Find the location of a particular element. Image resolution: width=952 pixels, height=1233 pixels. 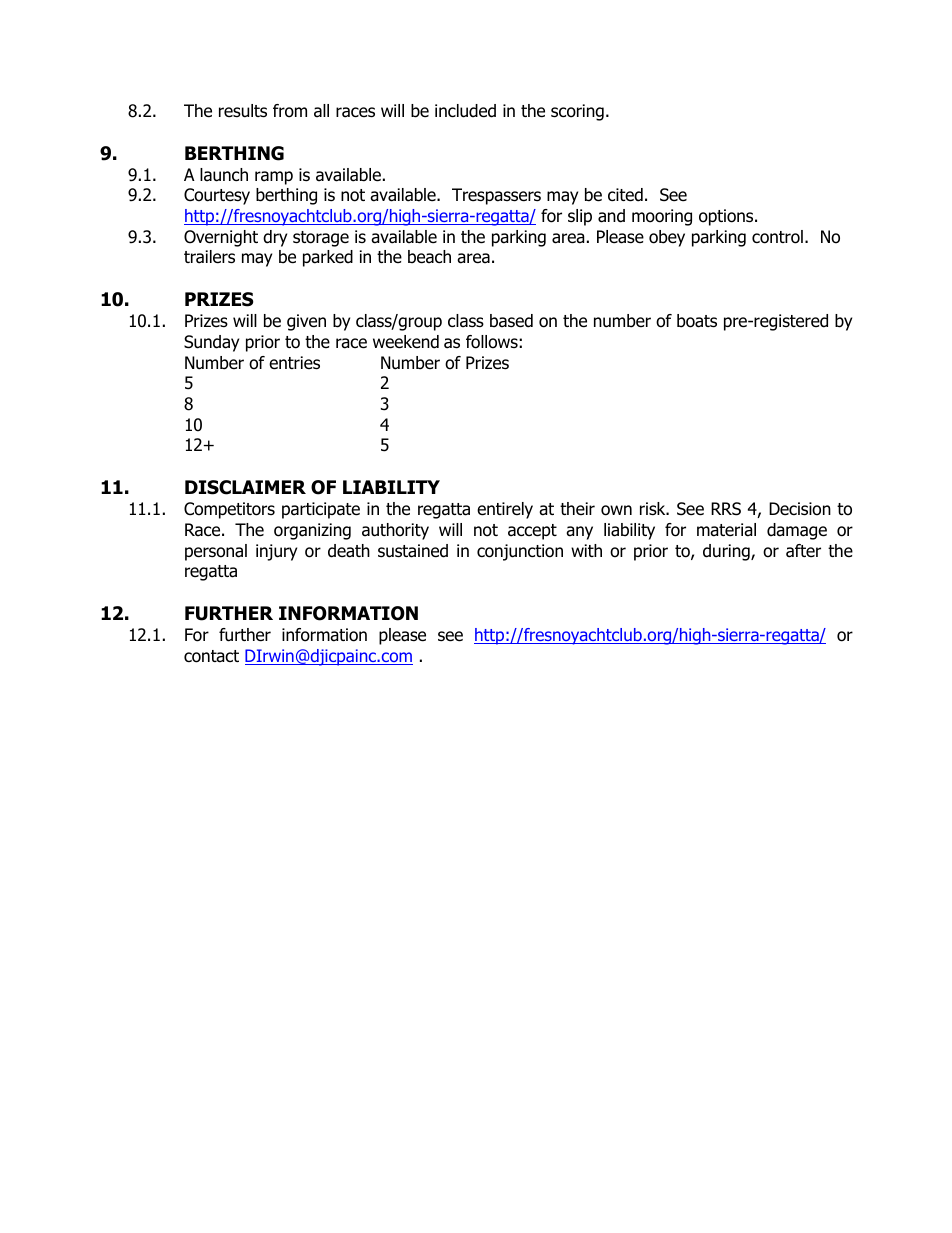

boats is located at coordinates (697, 321).
